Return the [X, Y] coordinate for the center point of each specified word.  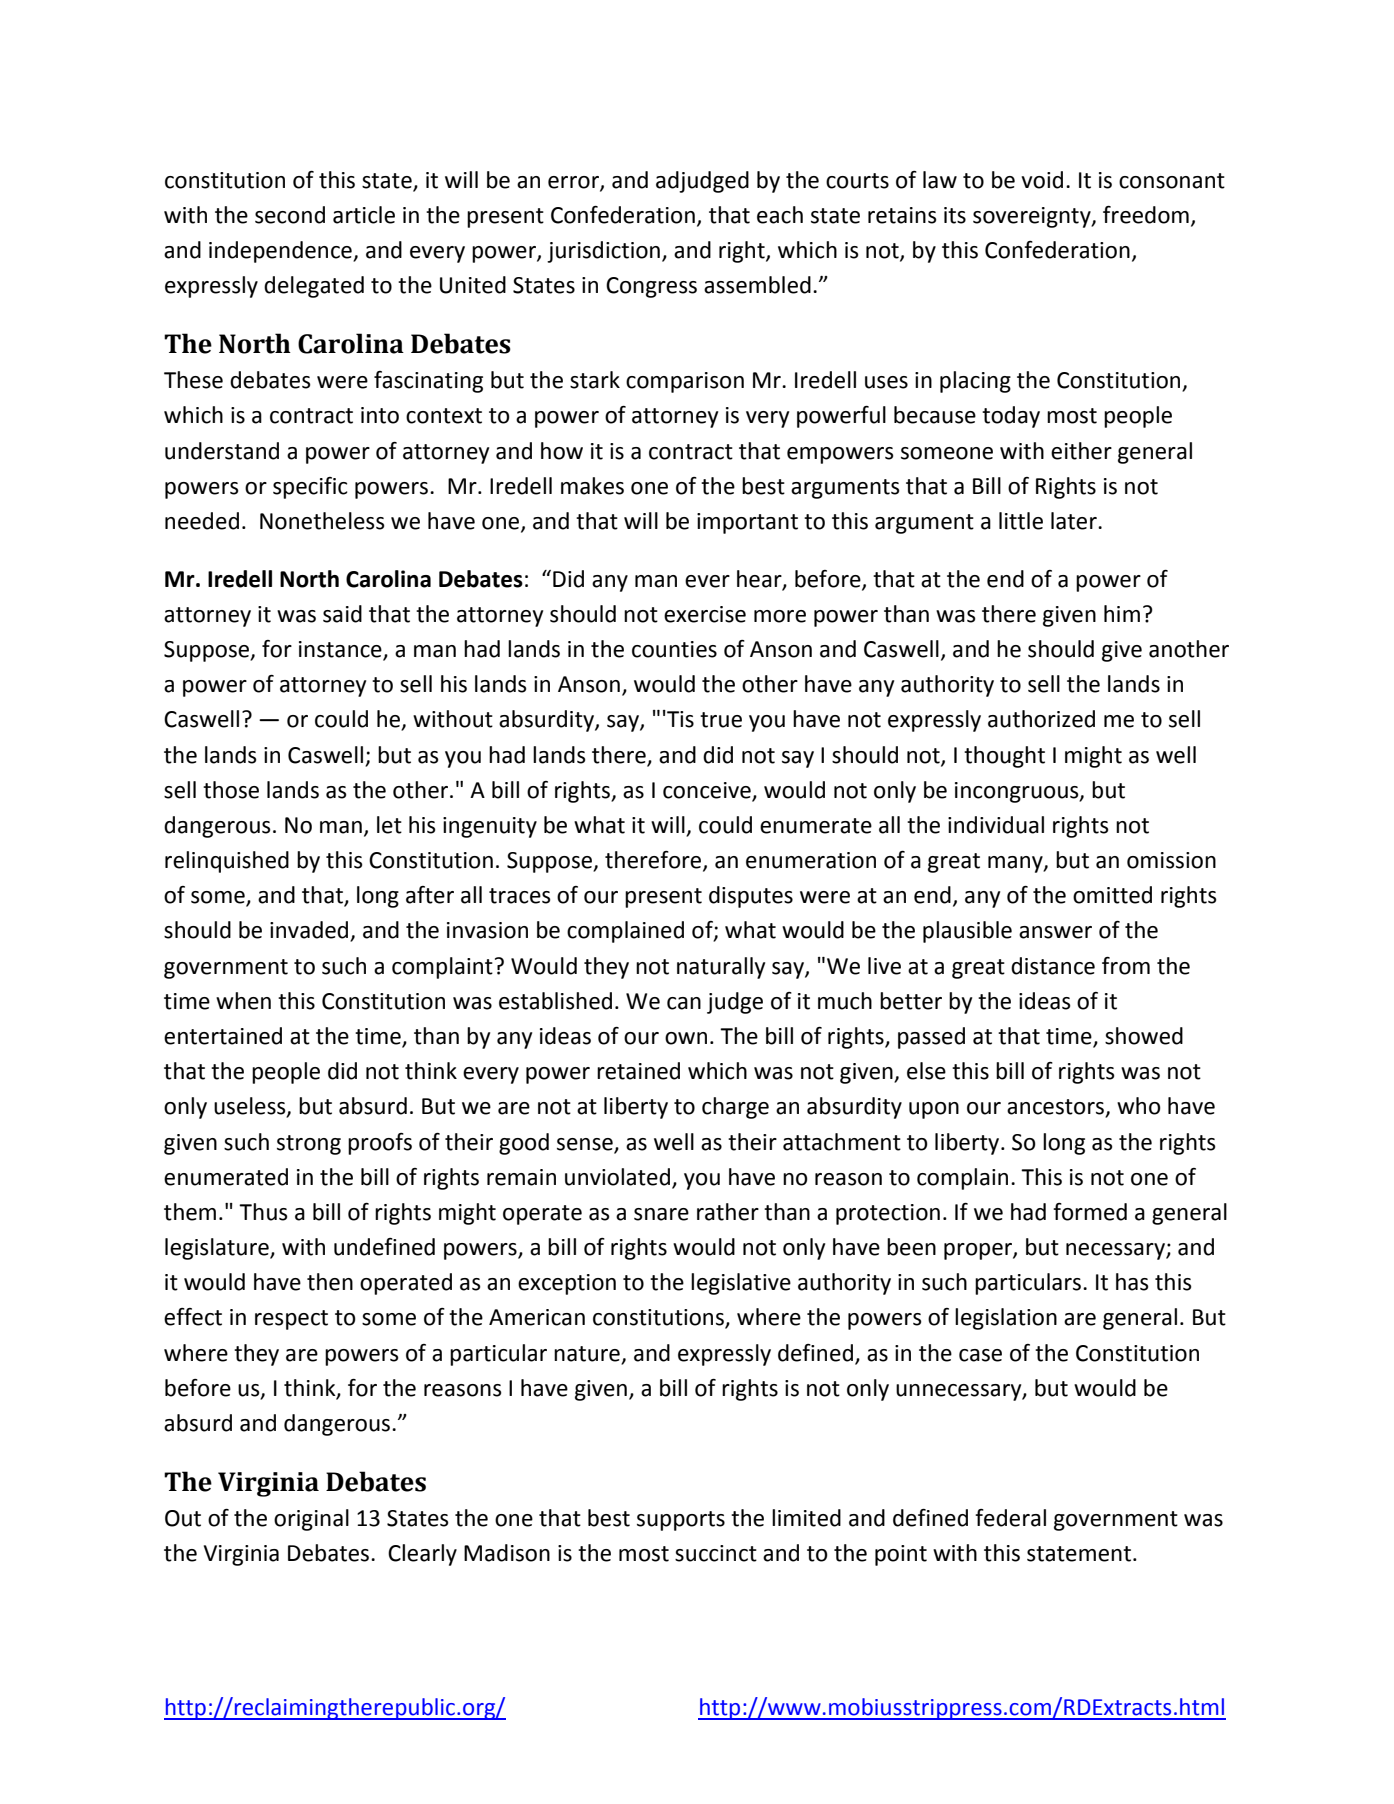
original [311, 1520]
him [1122, 613]
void [1042, 180]
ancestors [1056, 1108]
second [290, 215]
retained [638, 1071]
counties [674, 649]
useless [251, 1107]
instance [341, 650]
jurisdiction [603, 252]
